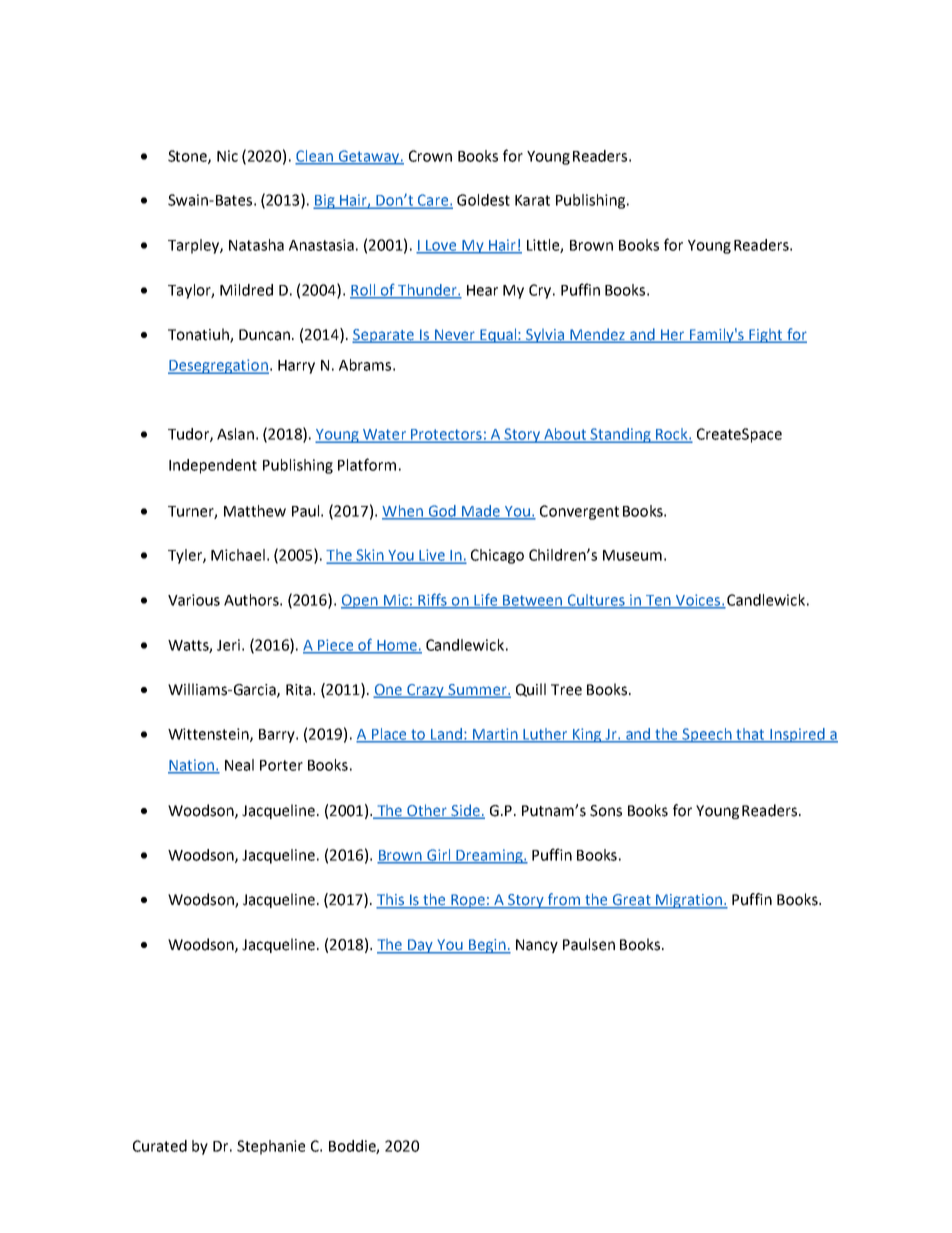 This image has width=952, height=1233. I want to click on Karat, so click(532, 200).
